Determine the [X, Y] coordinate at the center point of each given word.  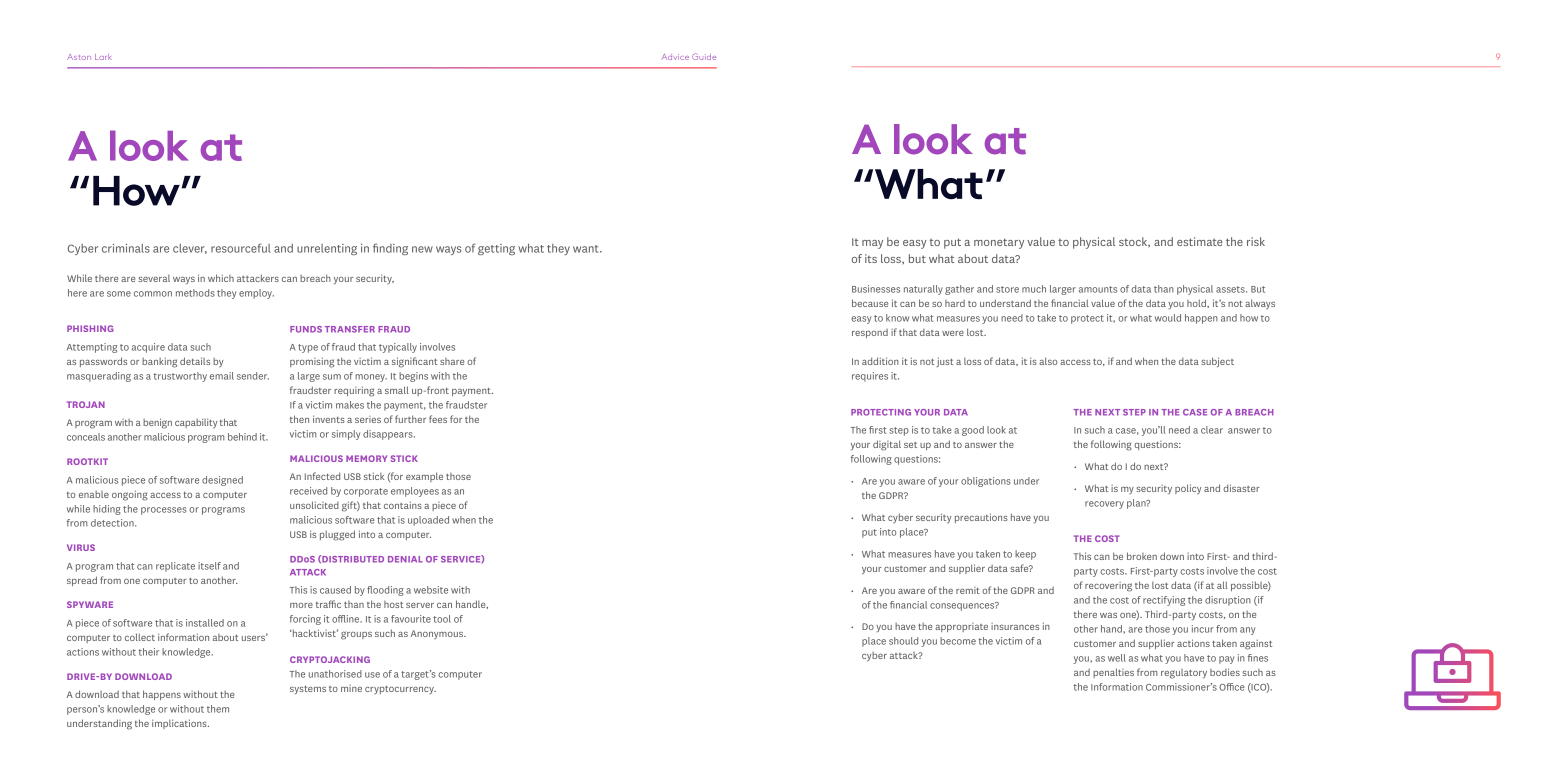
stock [1134, 242]
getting [496, 249]
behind [242, 437]
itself [209, 566]
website [431, 590]
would [1168, 318]
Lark [103, 57]
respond [870, 333]
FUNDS [306, 329]
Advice [675, 57]
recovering [1108, 587]
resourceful [241, 248]
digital [887, 445]
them [218, 709]
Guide [704, 56]
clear [1212, 430]
